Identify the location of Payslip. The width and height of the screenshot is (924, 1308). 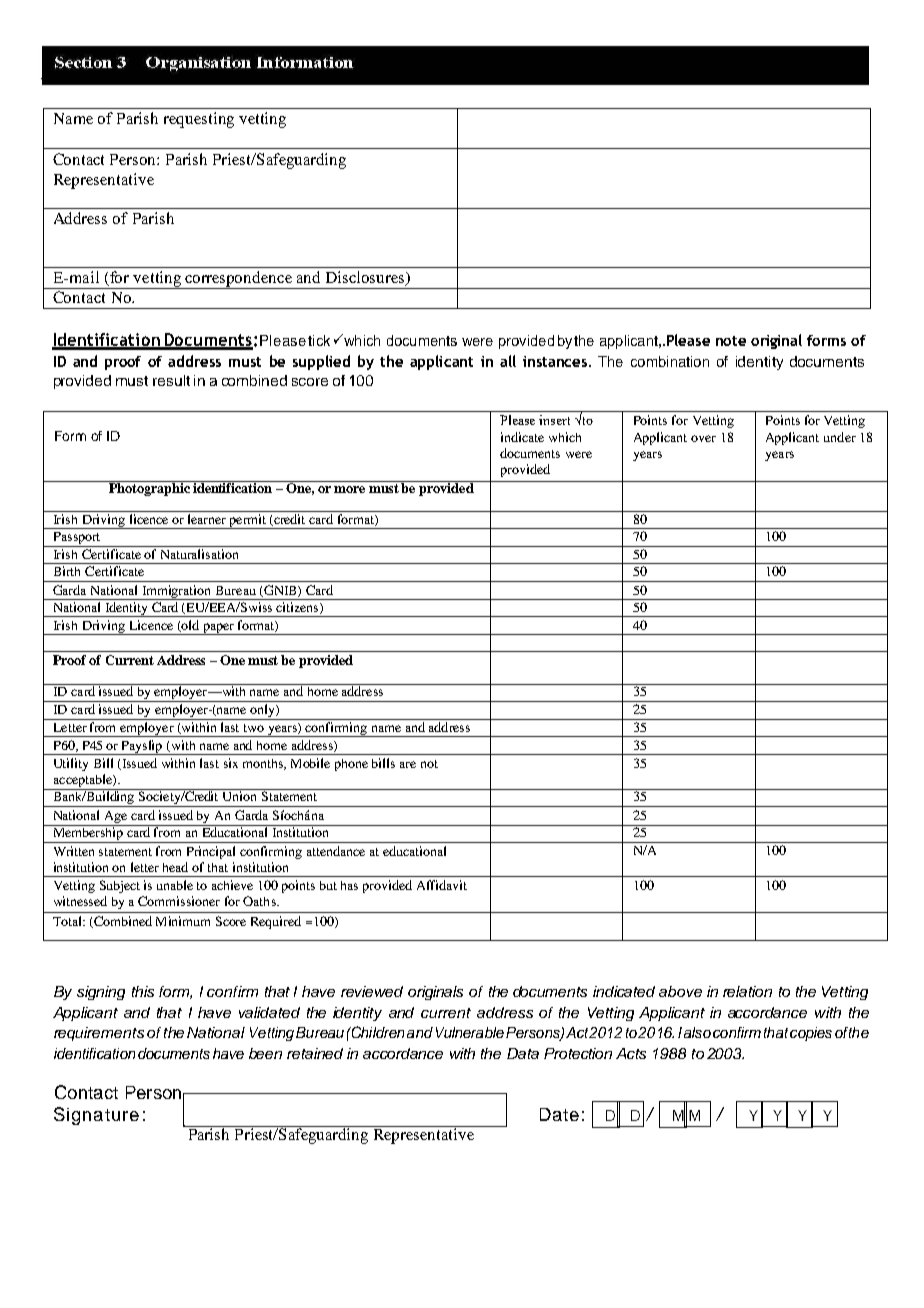
(143, 747).
